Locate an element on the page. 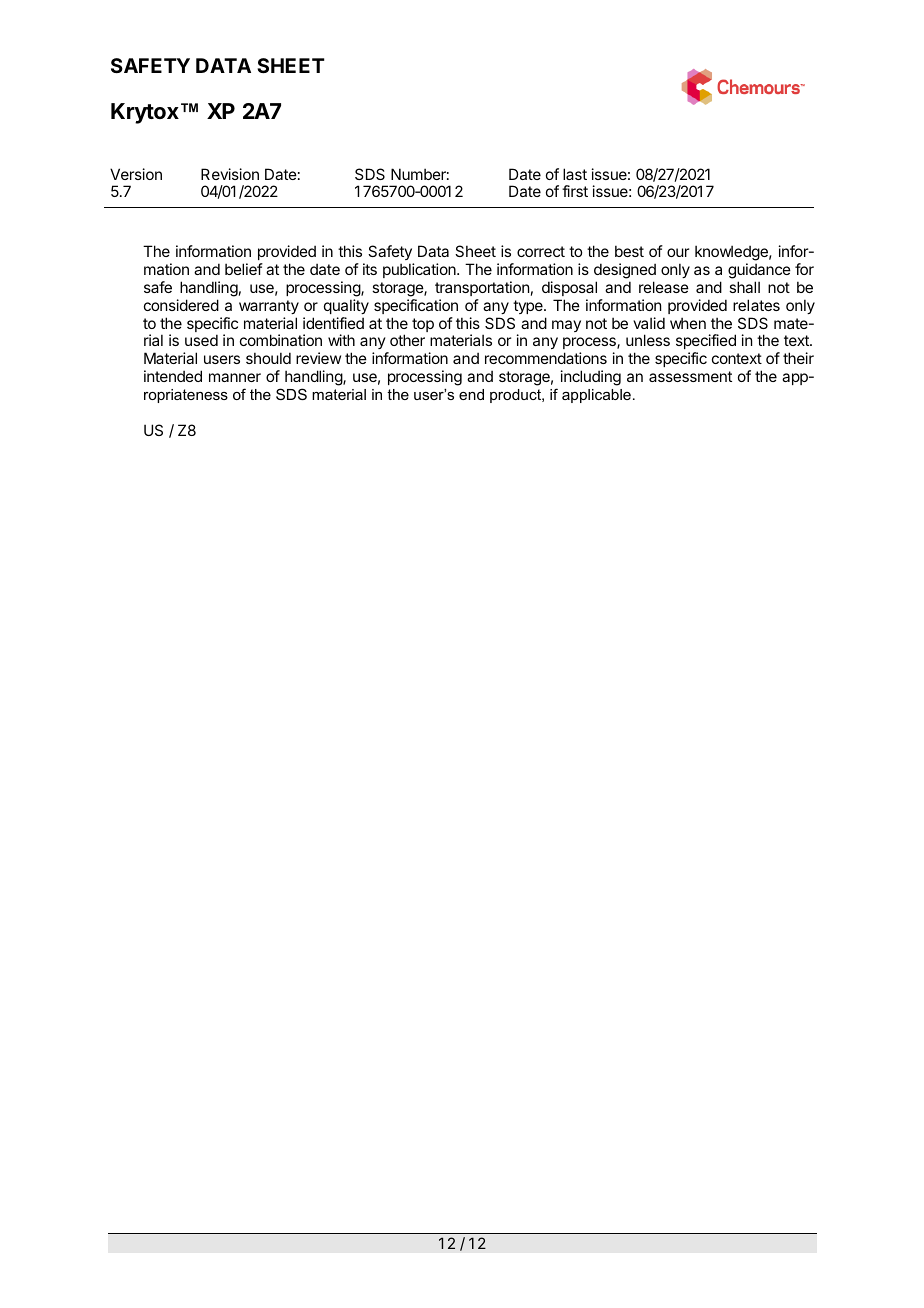  assessment is located at coordinates (690, 376).
